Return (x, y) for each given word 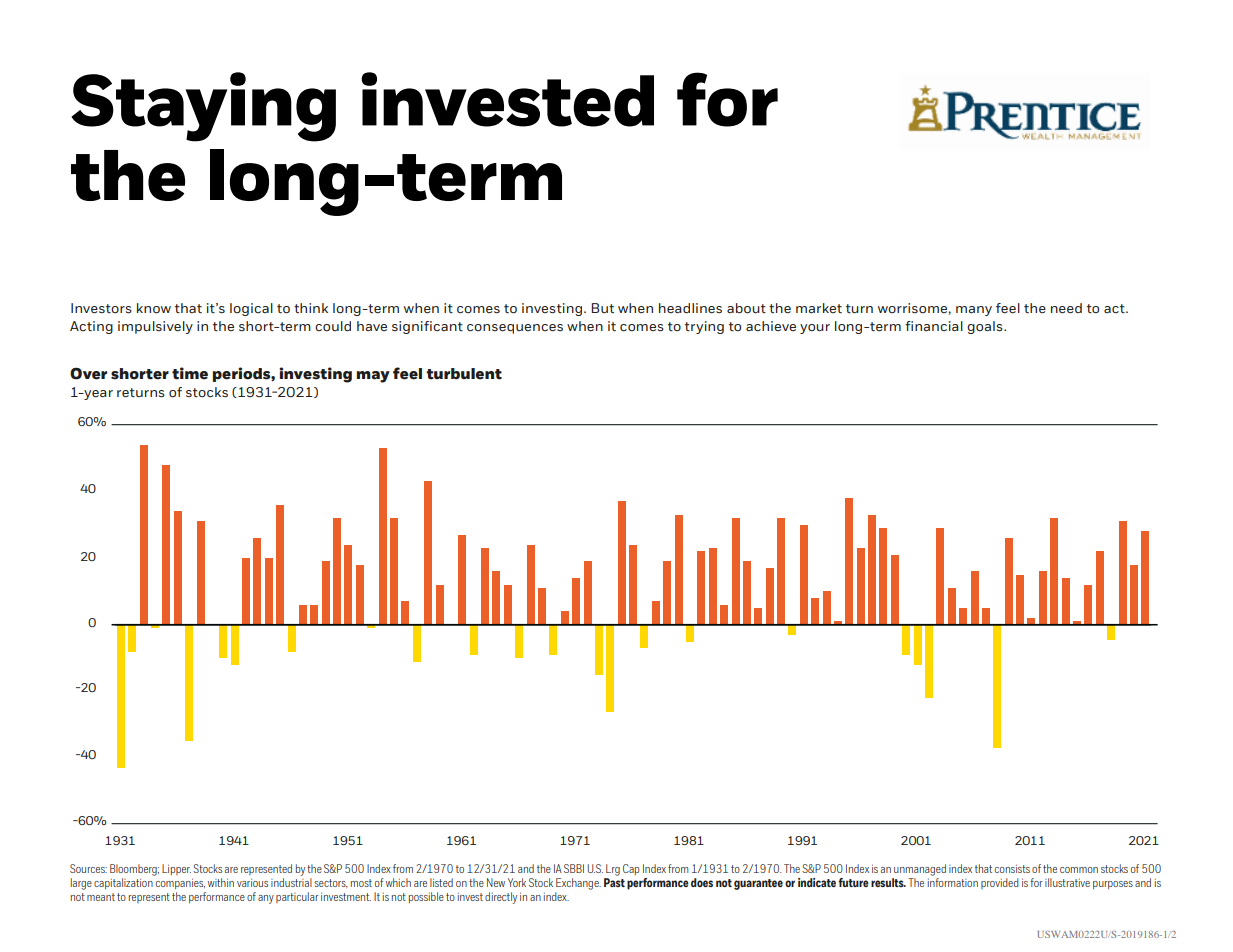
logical (251, 309)
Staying (203, 107)
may (373, 377)
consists (1012, 868)
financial (934, 326)
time (190, 373)
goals (986, 327)
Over (88, 374)
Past (614, 882)
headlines (690, 308)
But (602, 308)
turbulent (464, 374)
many (974, 311)
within (221, 882)
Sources (88, 868)
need (1066, 308)
